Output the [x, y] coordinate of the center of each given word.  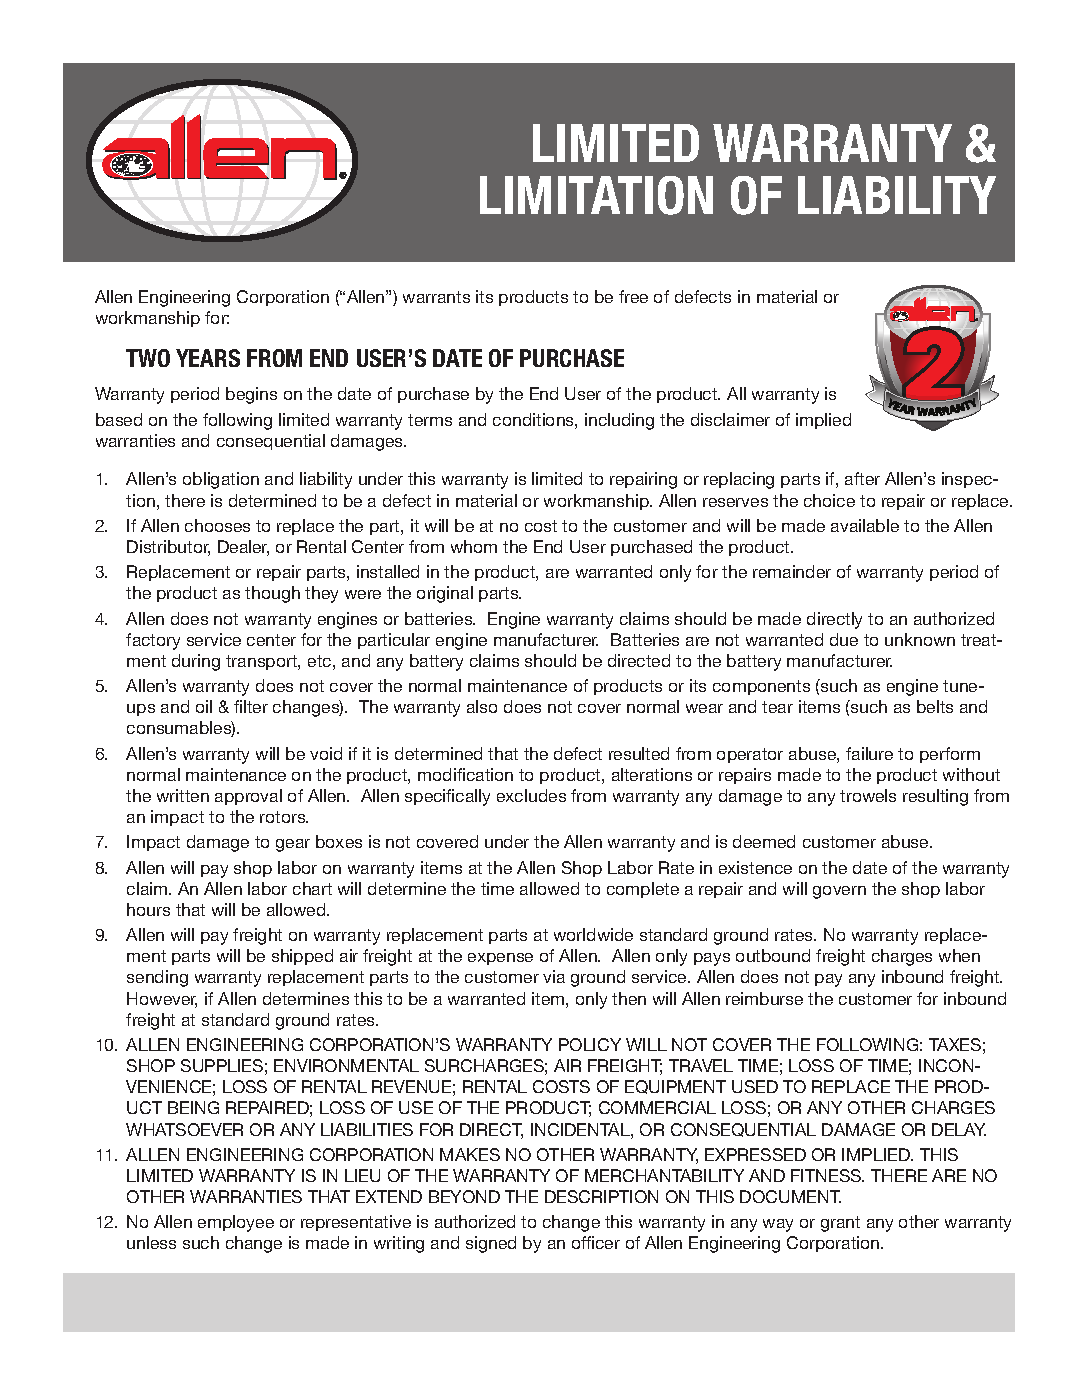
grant [840, 1224]
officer [596, 1242]
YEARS [208, 358]
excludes [531, 795]
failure [869, 753]
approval [248, 797]
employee [236, 1223]
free [633, 296]
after [862, 478]
